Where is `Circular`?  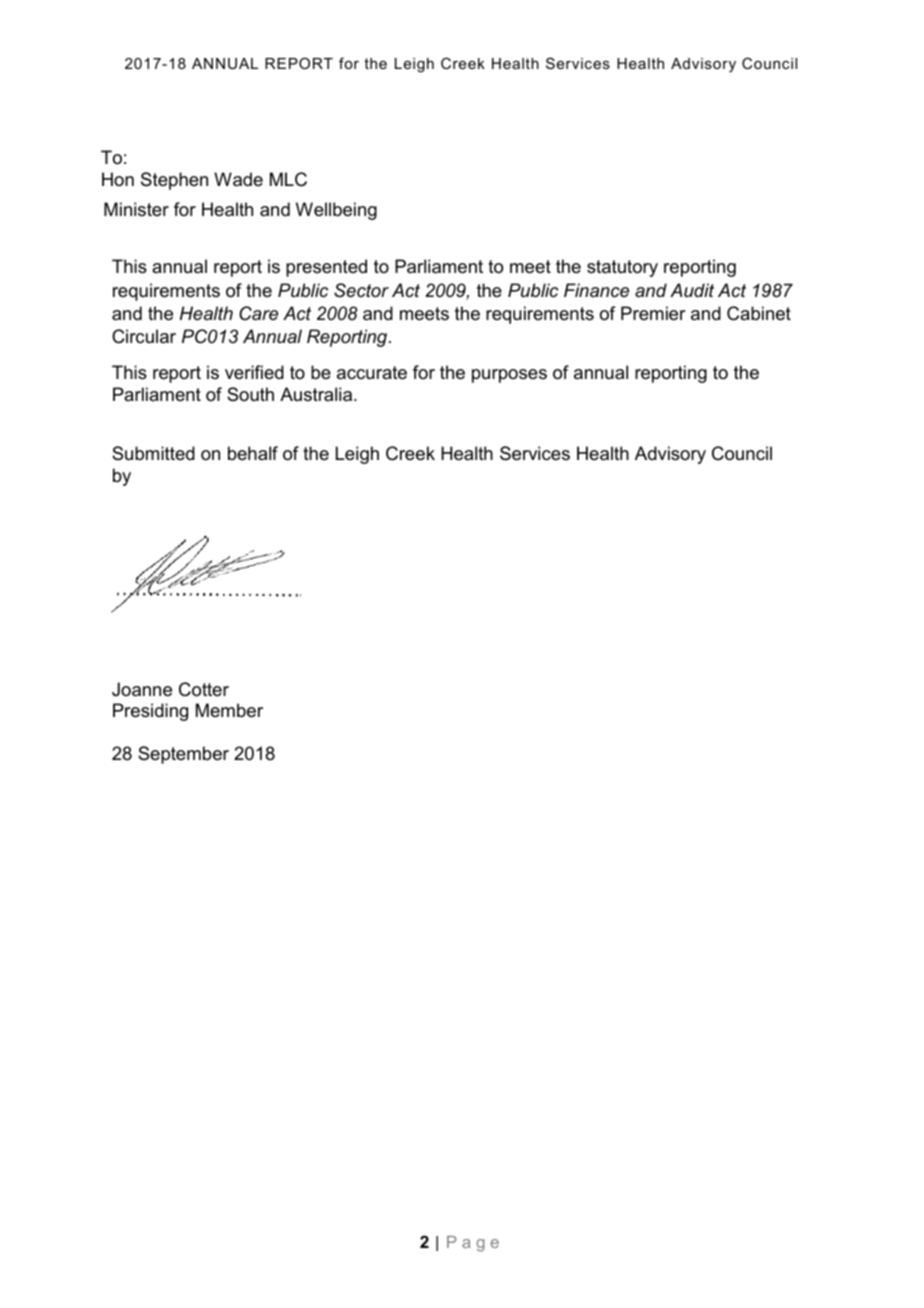 Circular is located at coordinates (144, 336).
